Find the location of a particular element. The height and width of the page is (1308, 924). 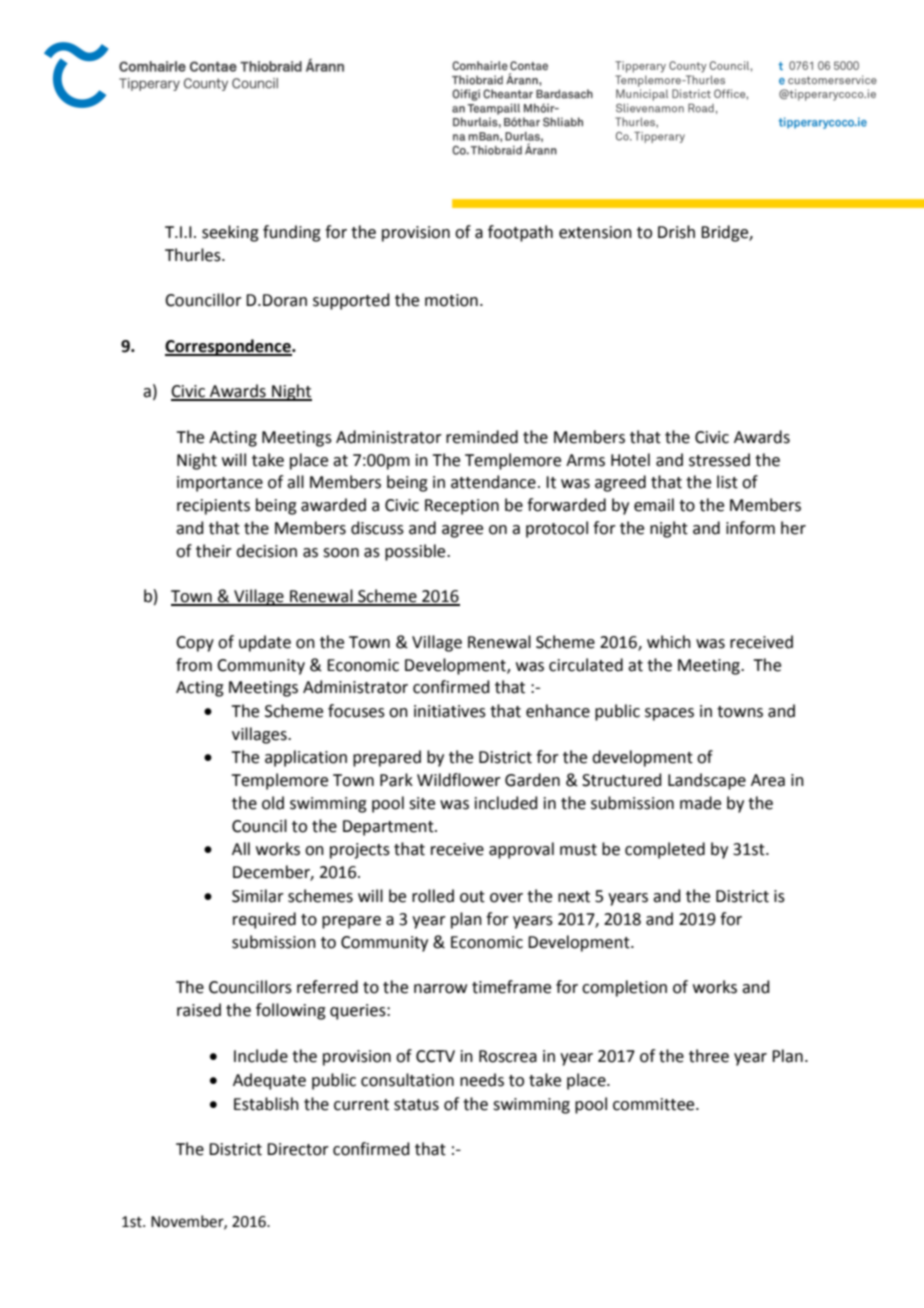

funding is located at coordinates (292, 233).
